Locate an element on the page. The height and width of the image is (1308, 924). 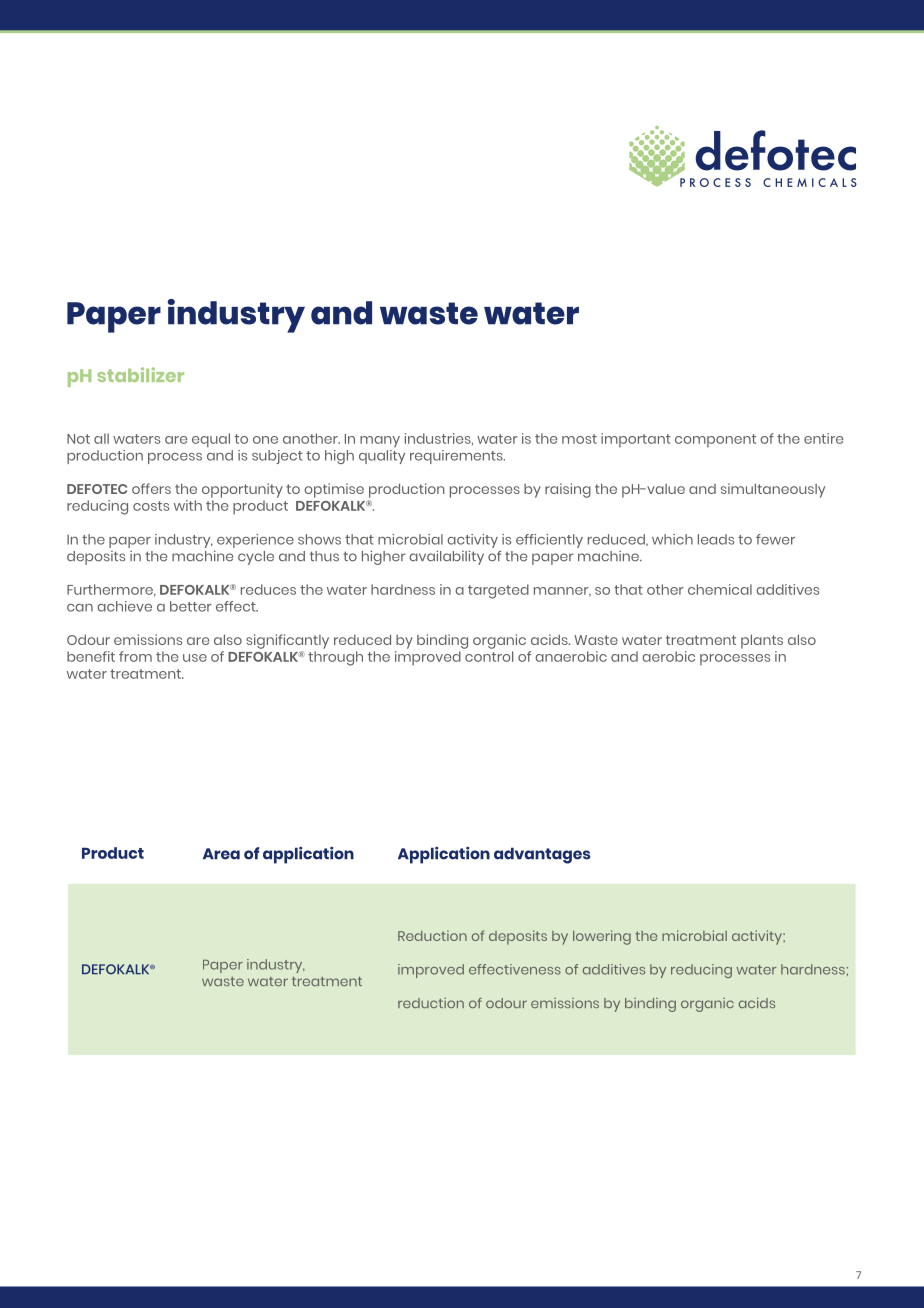
Area is located at coordinates (221, 854).
